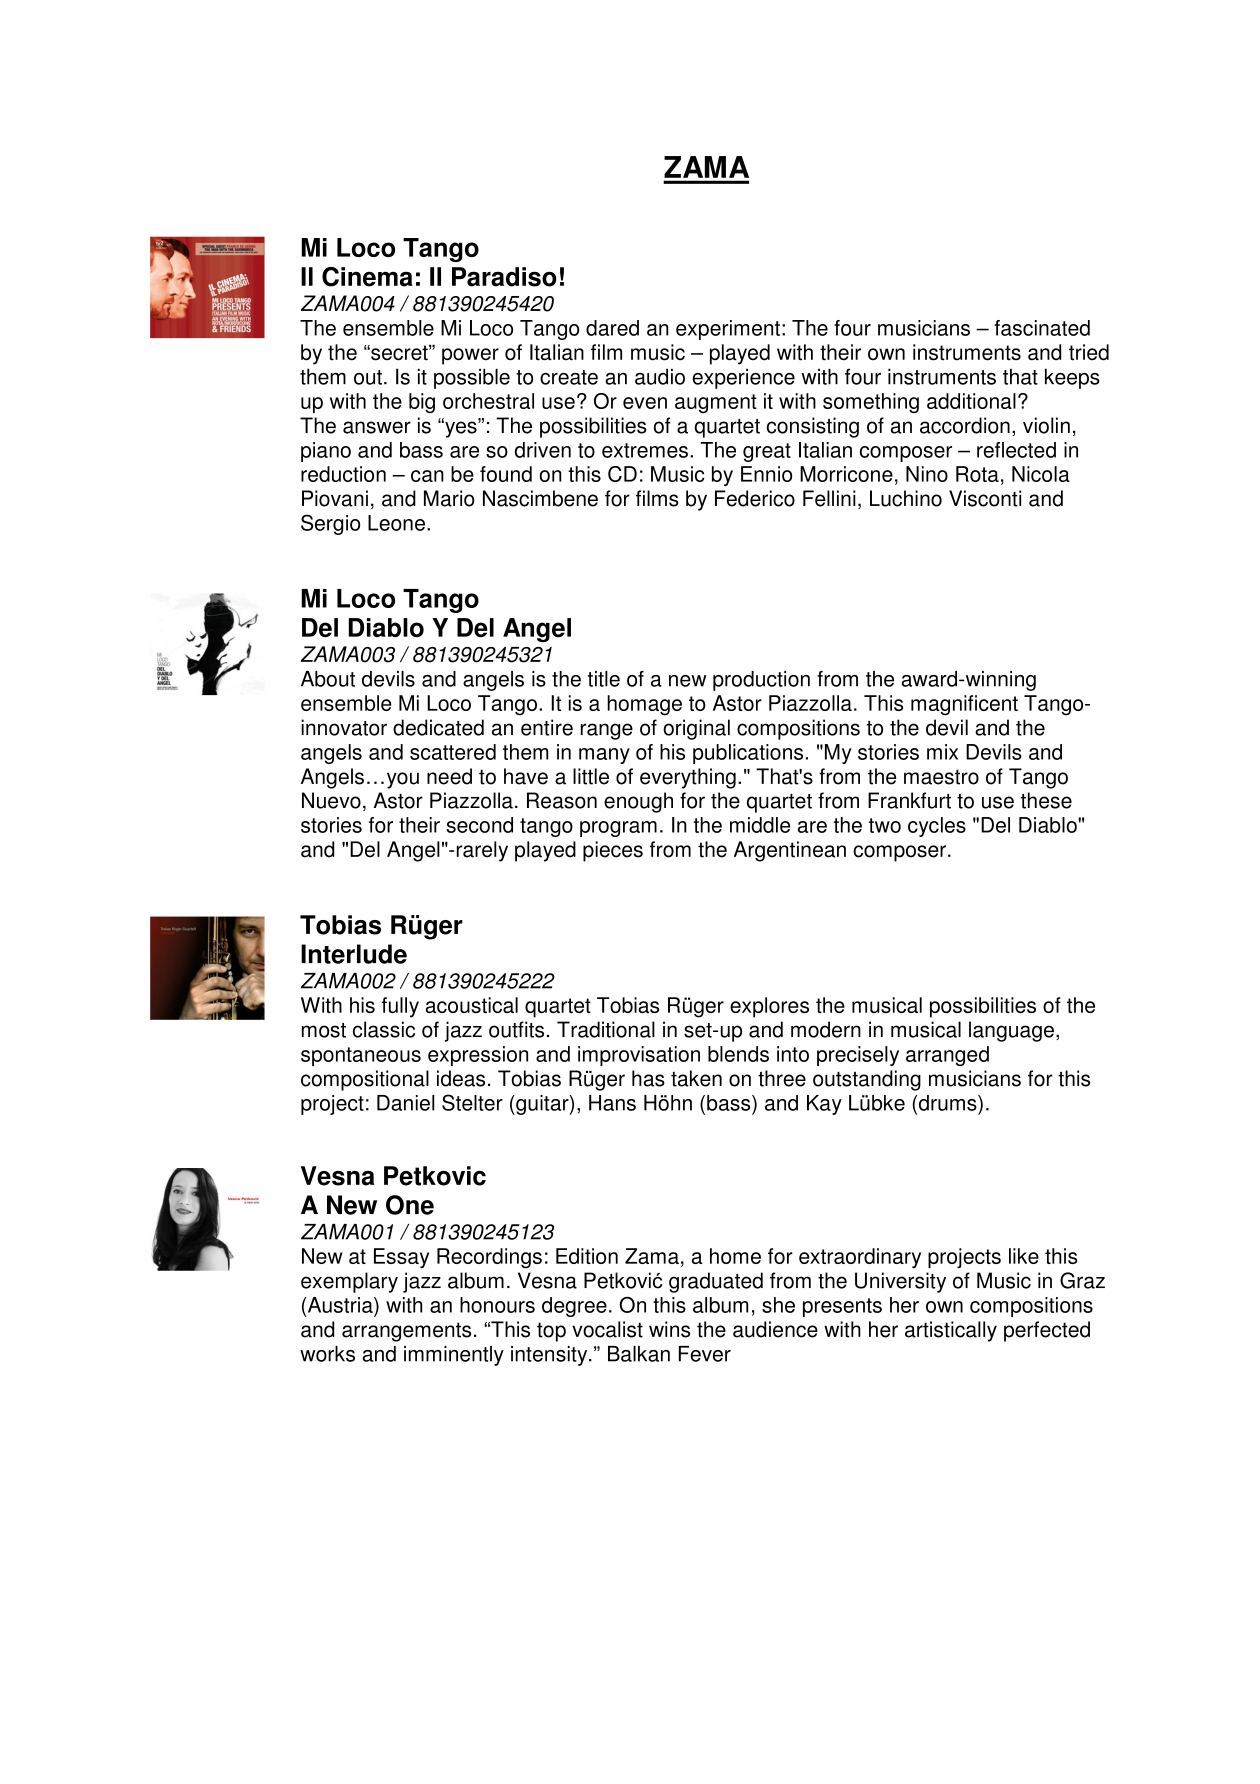  What do you see at coordinates (1046, 800) in the screenshot?
I see `these` at bounding box center [1046, 800].
